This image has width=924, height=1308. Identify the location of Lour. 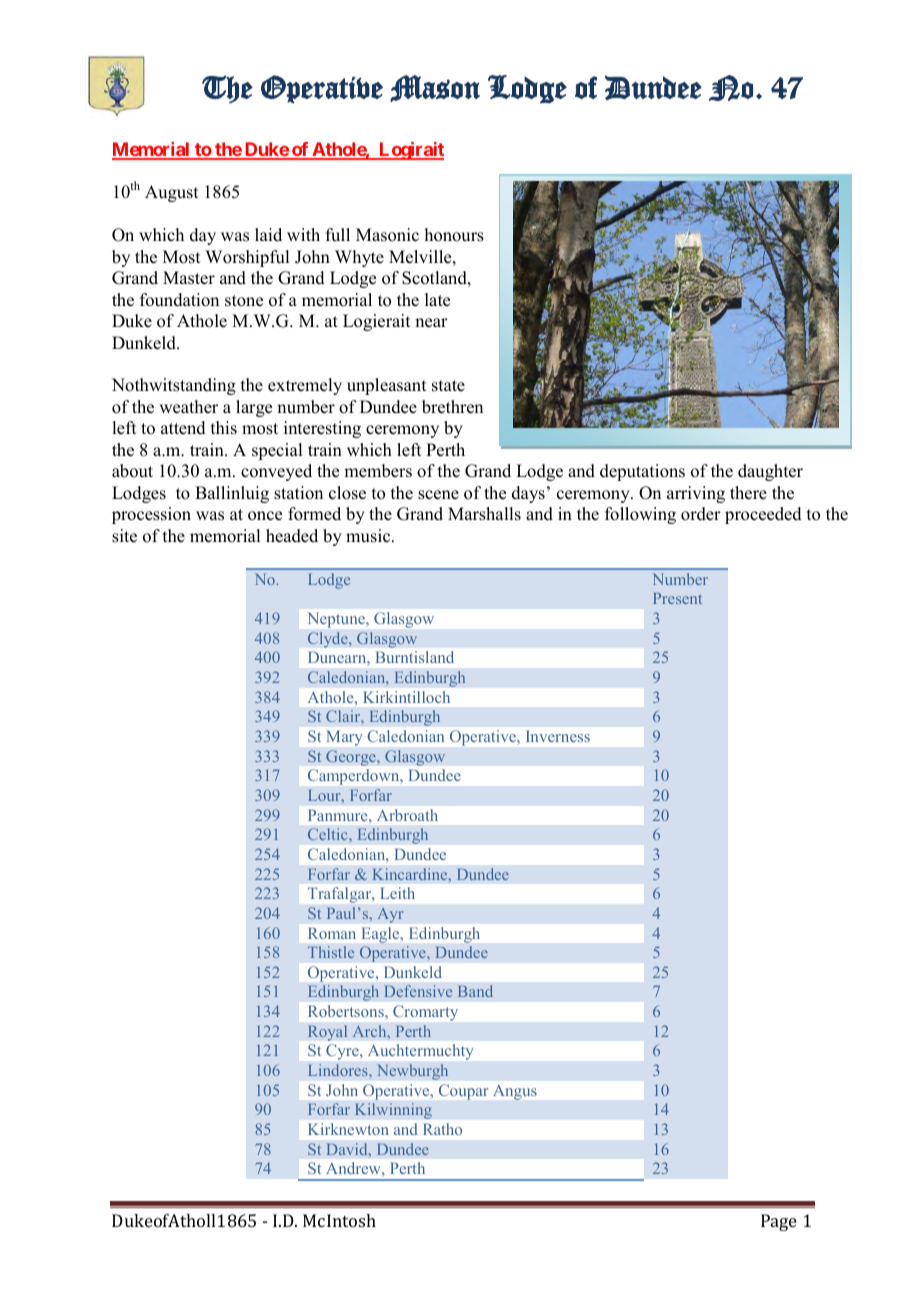
(325, 795).
